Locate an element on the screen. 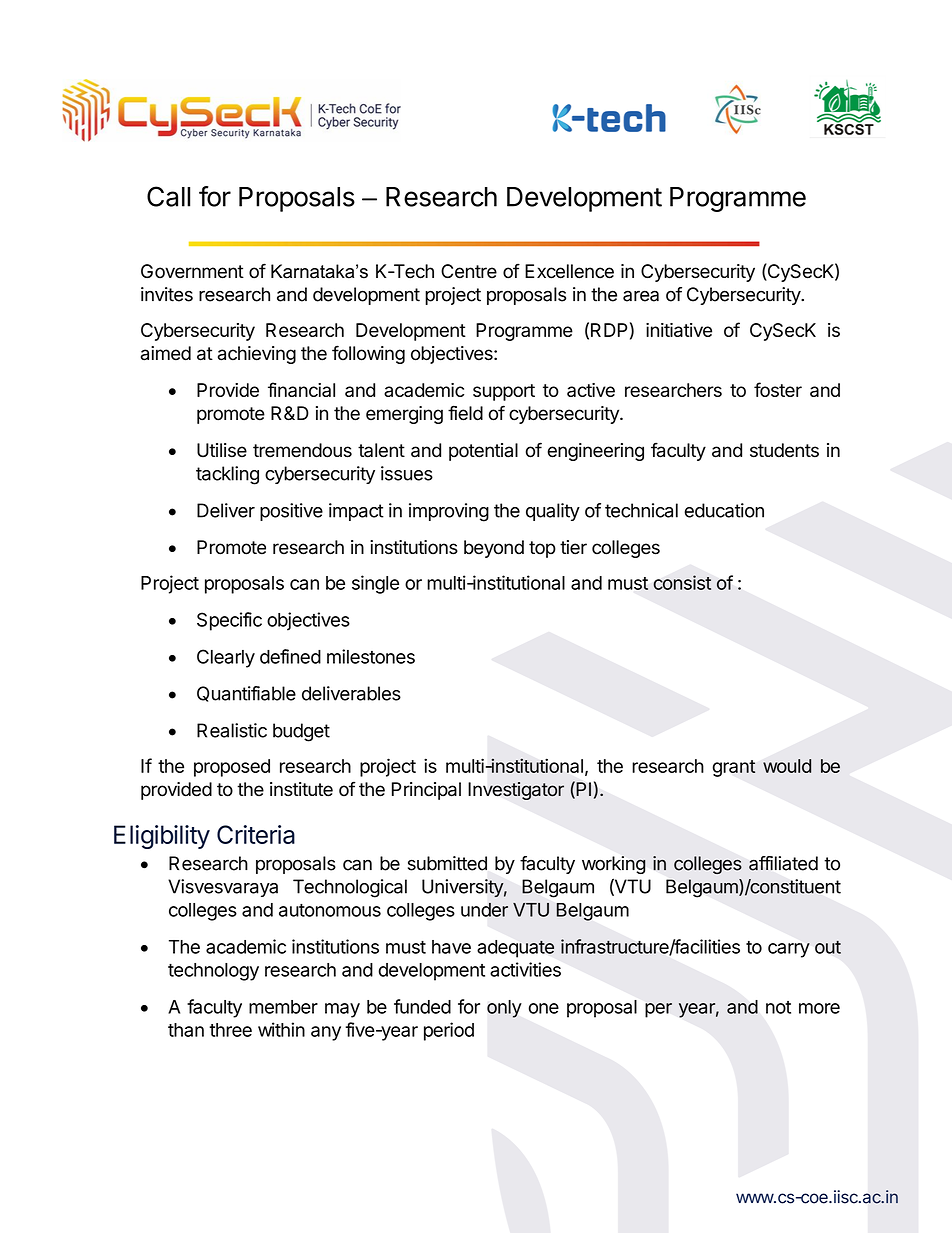  Specific is located at coordinates (229, 621).
